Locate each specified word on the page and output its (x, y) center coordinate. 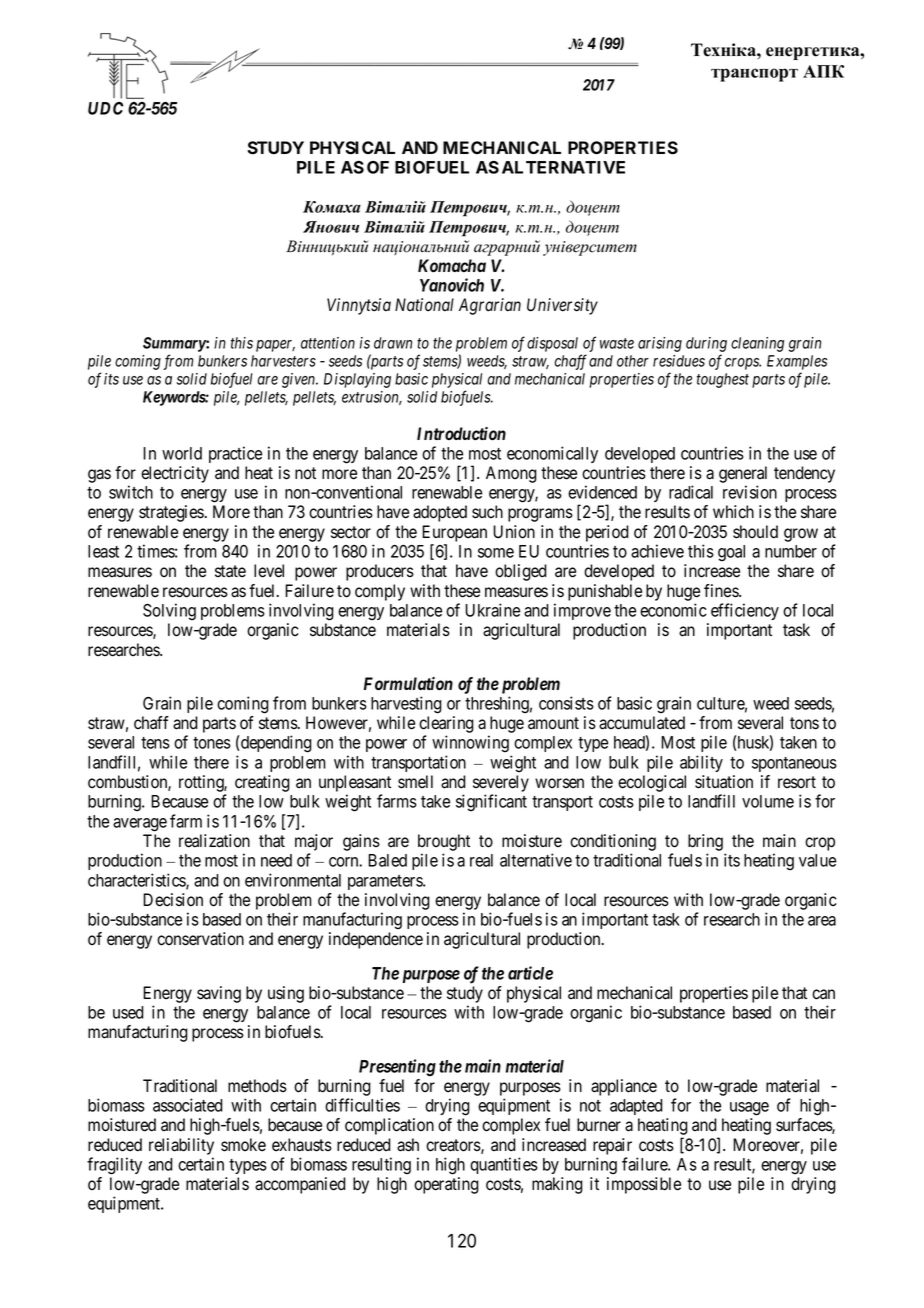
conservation (200, 939)
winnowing (470, 743)
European (454, 533)
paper (275, 346)
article (530, 973)
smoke (243, 1145)
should (755, 532)
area (822, 921)
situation (724, 782)
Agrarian (490, 306)
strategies (171, 513)
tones (212, 743)
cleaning (757, 344)
